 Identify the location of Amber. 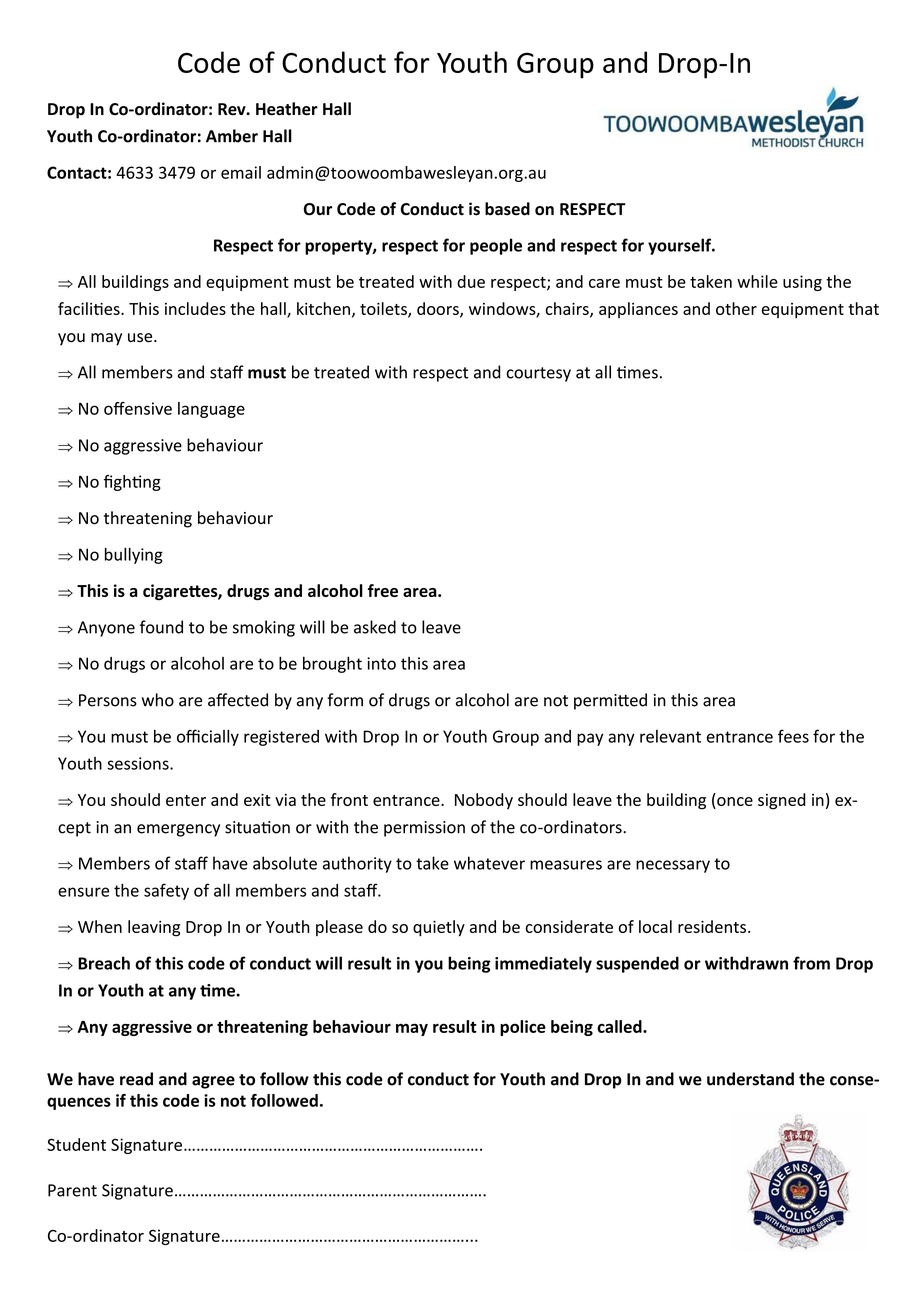
(232, 136).
